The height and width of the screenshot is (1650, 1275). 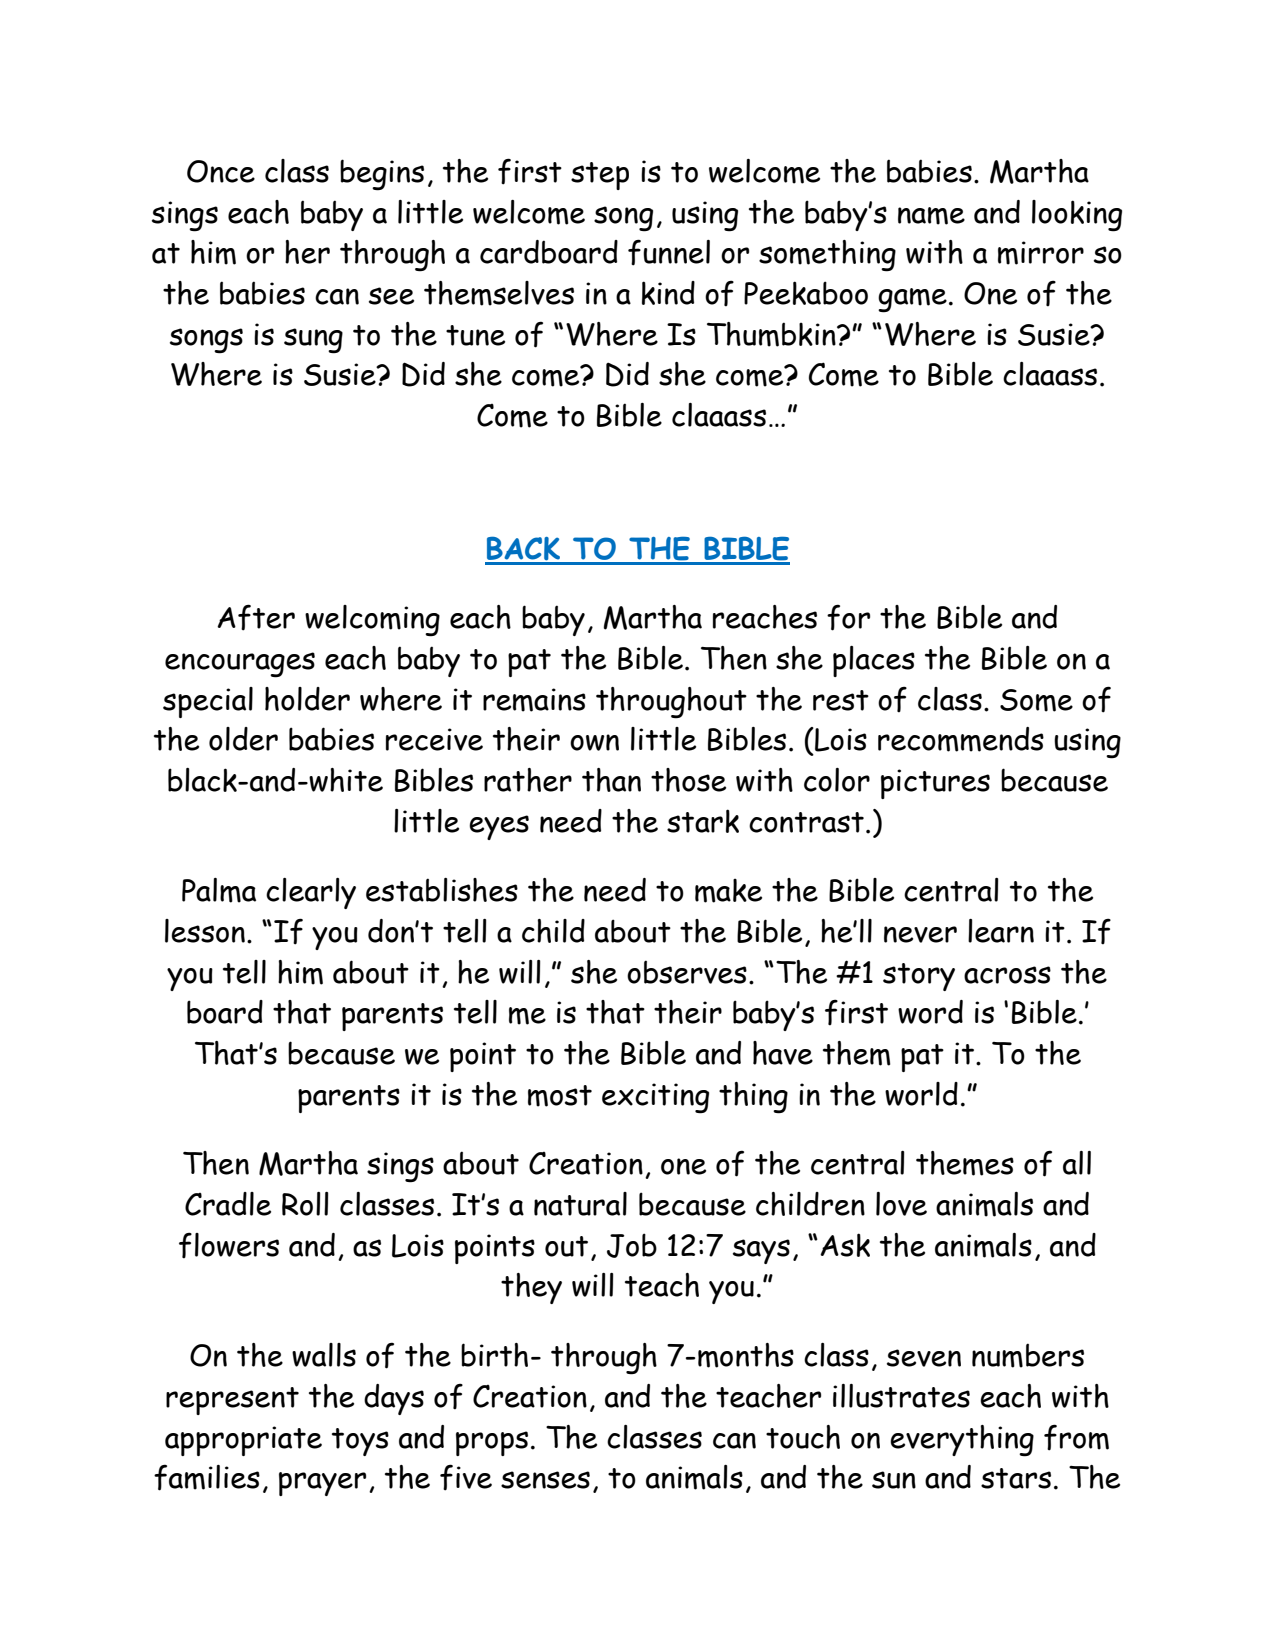 What do you see at coordinates (930, 1012) in the screenshot?
I see `word` at bounding box center [930, 1012].
